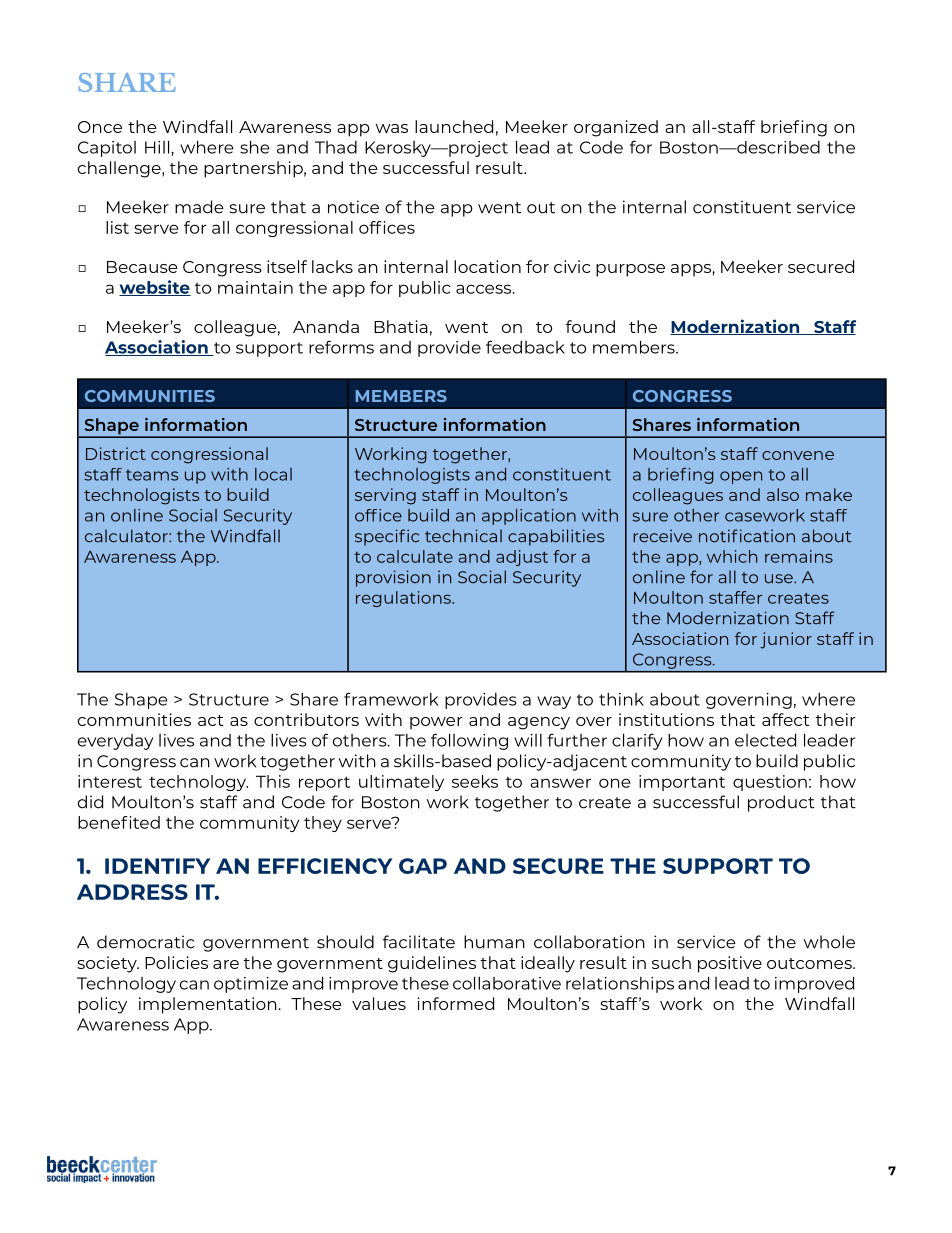  Describe the element at coordinates (158, 147) in the screenshot. I see `Hill` at that location.
